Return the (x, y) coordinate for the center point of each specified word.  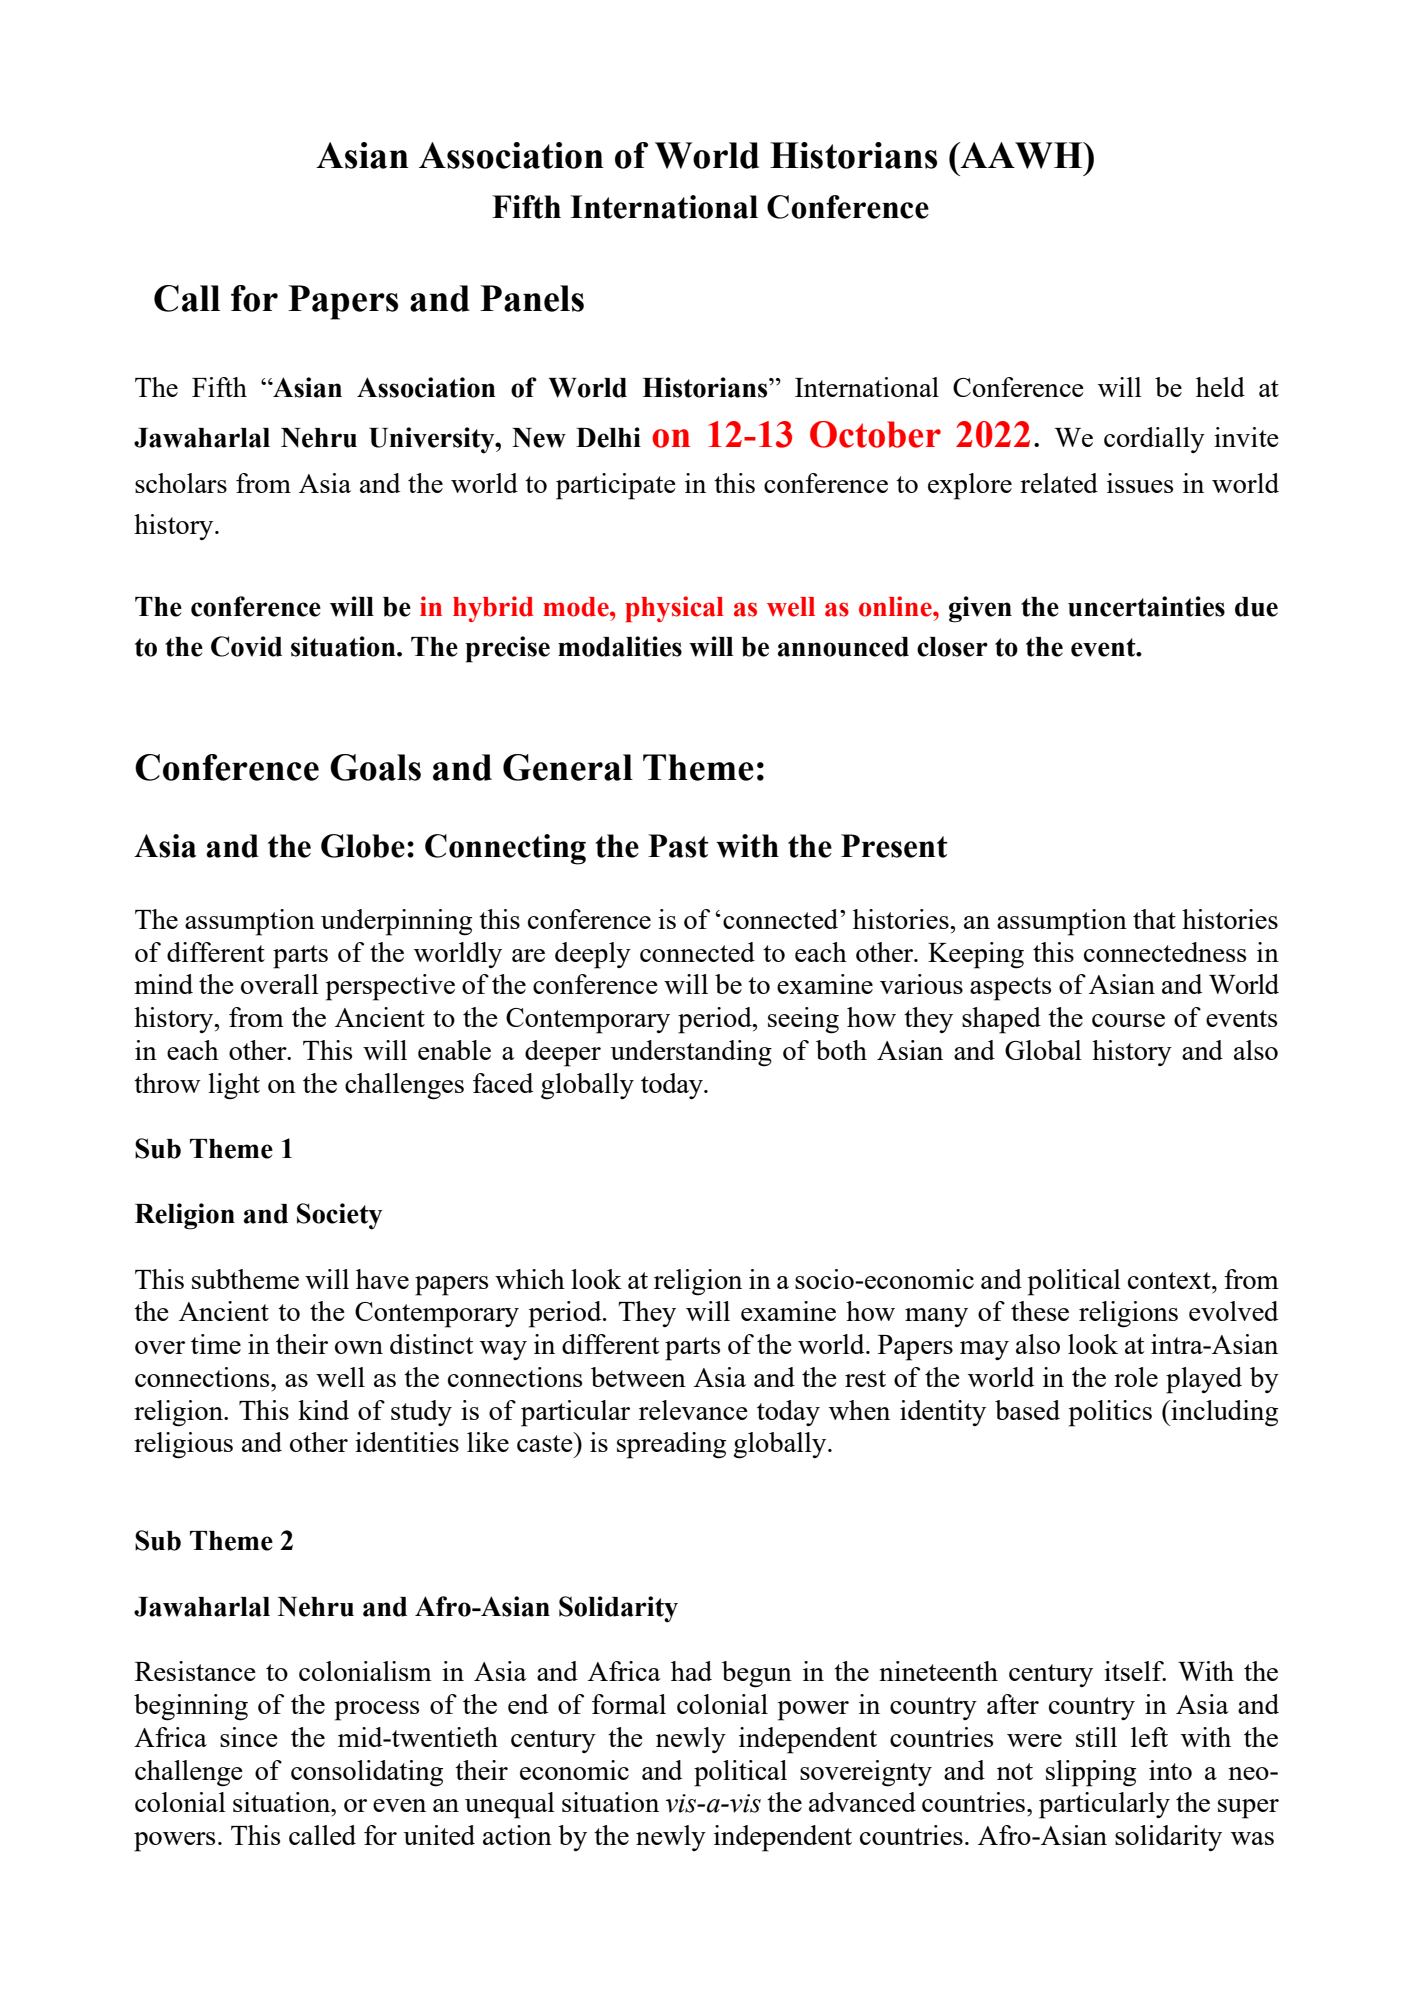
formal (629, 1704)
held (1220, 387)
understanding (691, 1053)
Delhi (608, 437)
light (234, 1086)
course (1128, 1020)
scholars (181, 483)
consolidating (367, 1773)
